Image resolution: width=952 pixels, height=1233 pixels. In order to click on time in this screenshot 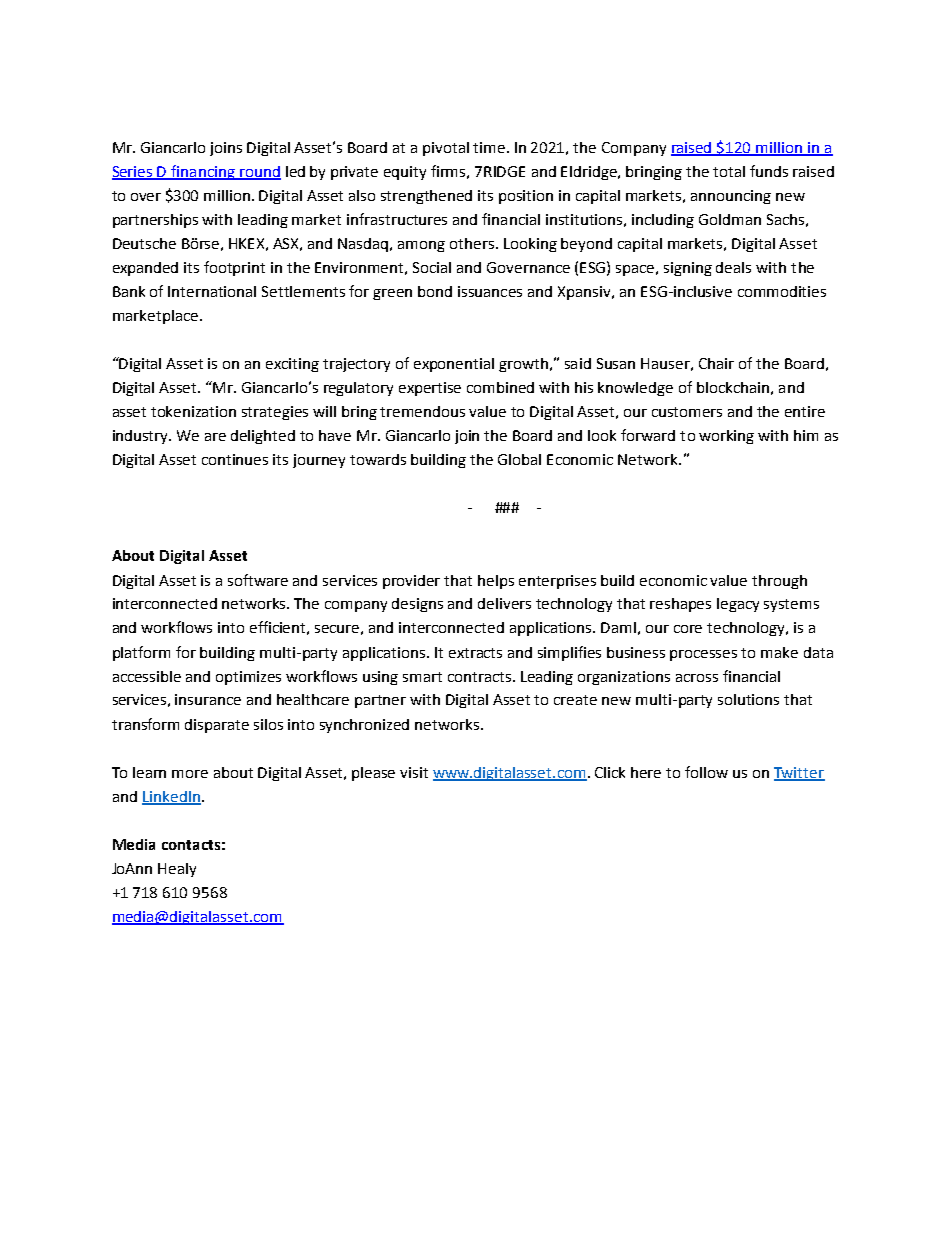, I will do `click(490, 147)`.
